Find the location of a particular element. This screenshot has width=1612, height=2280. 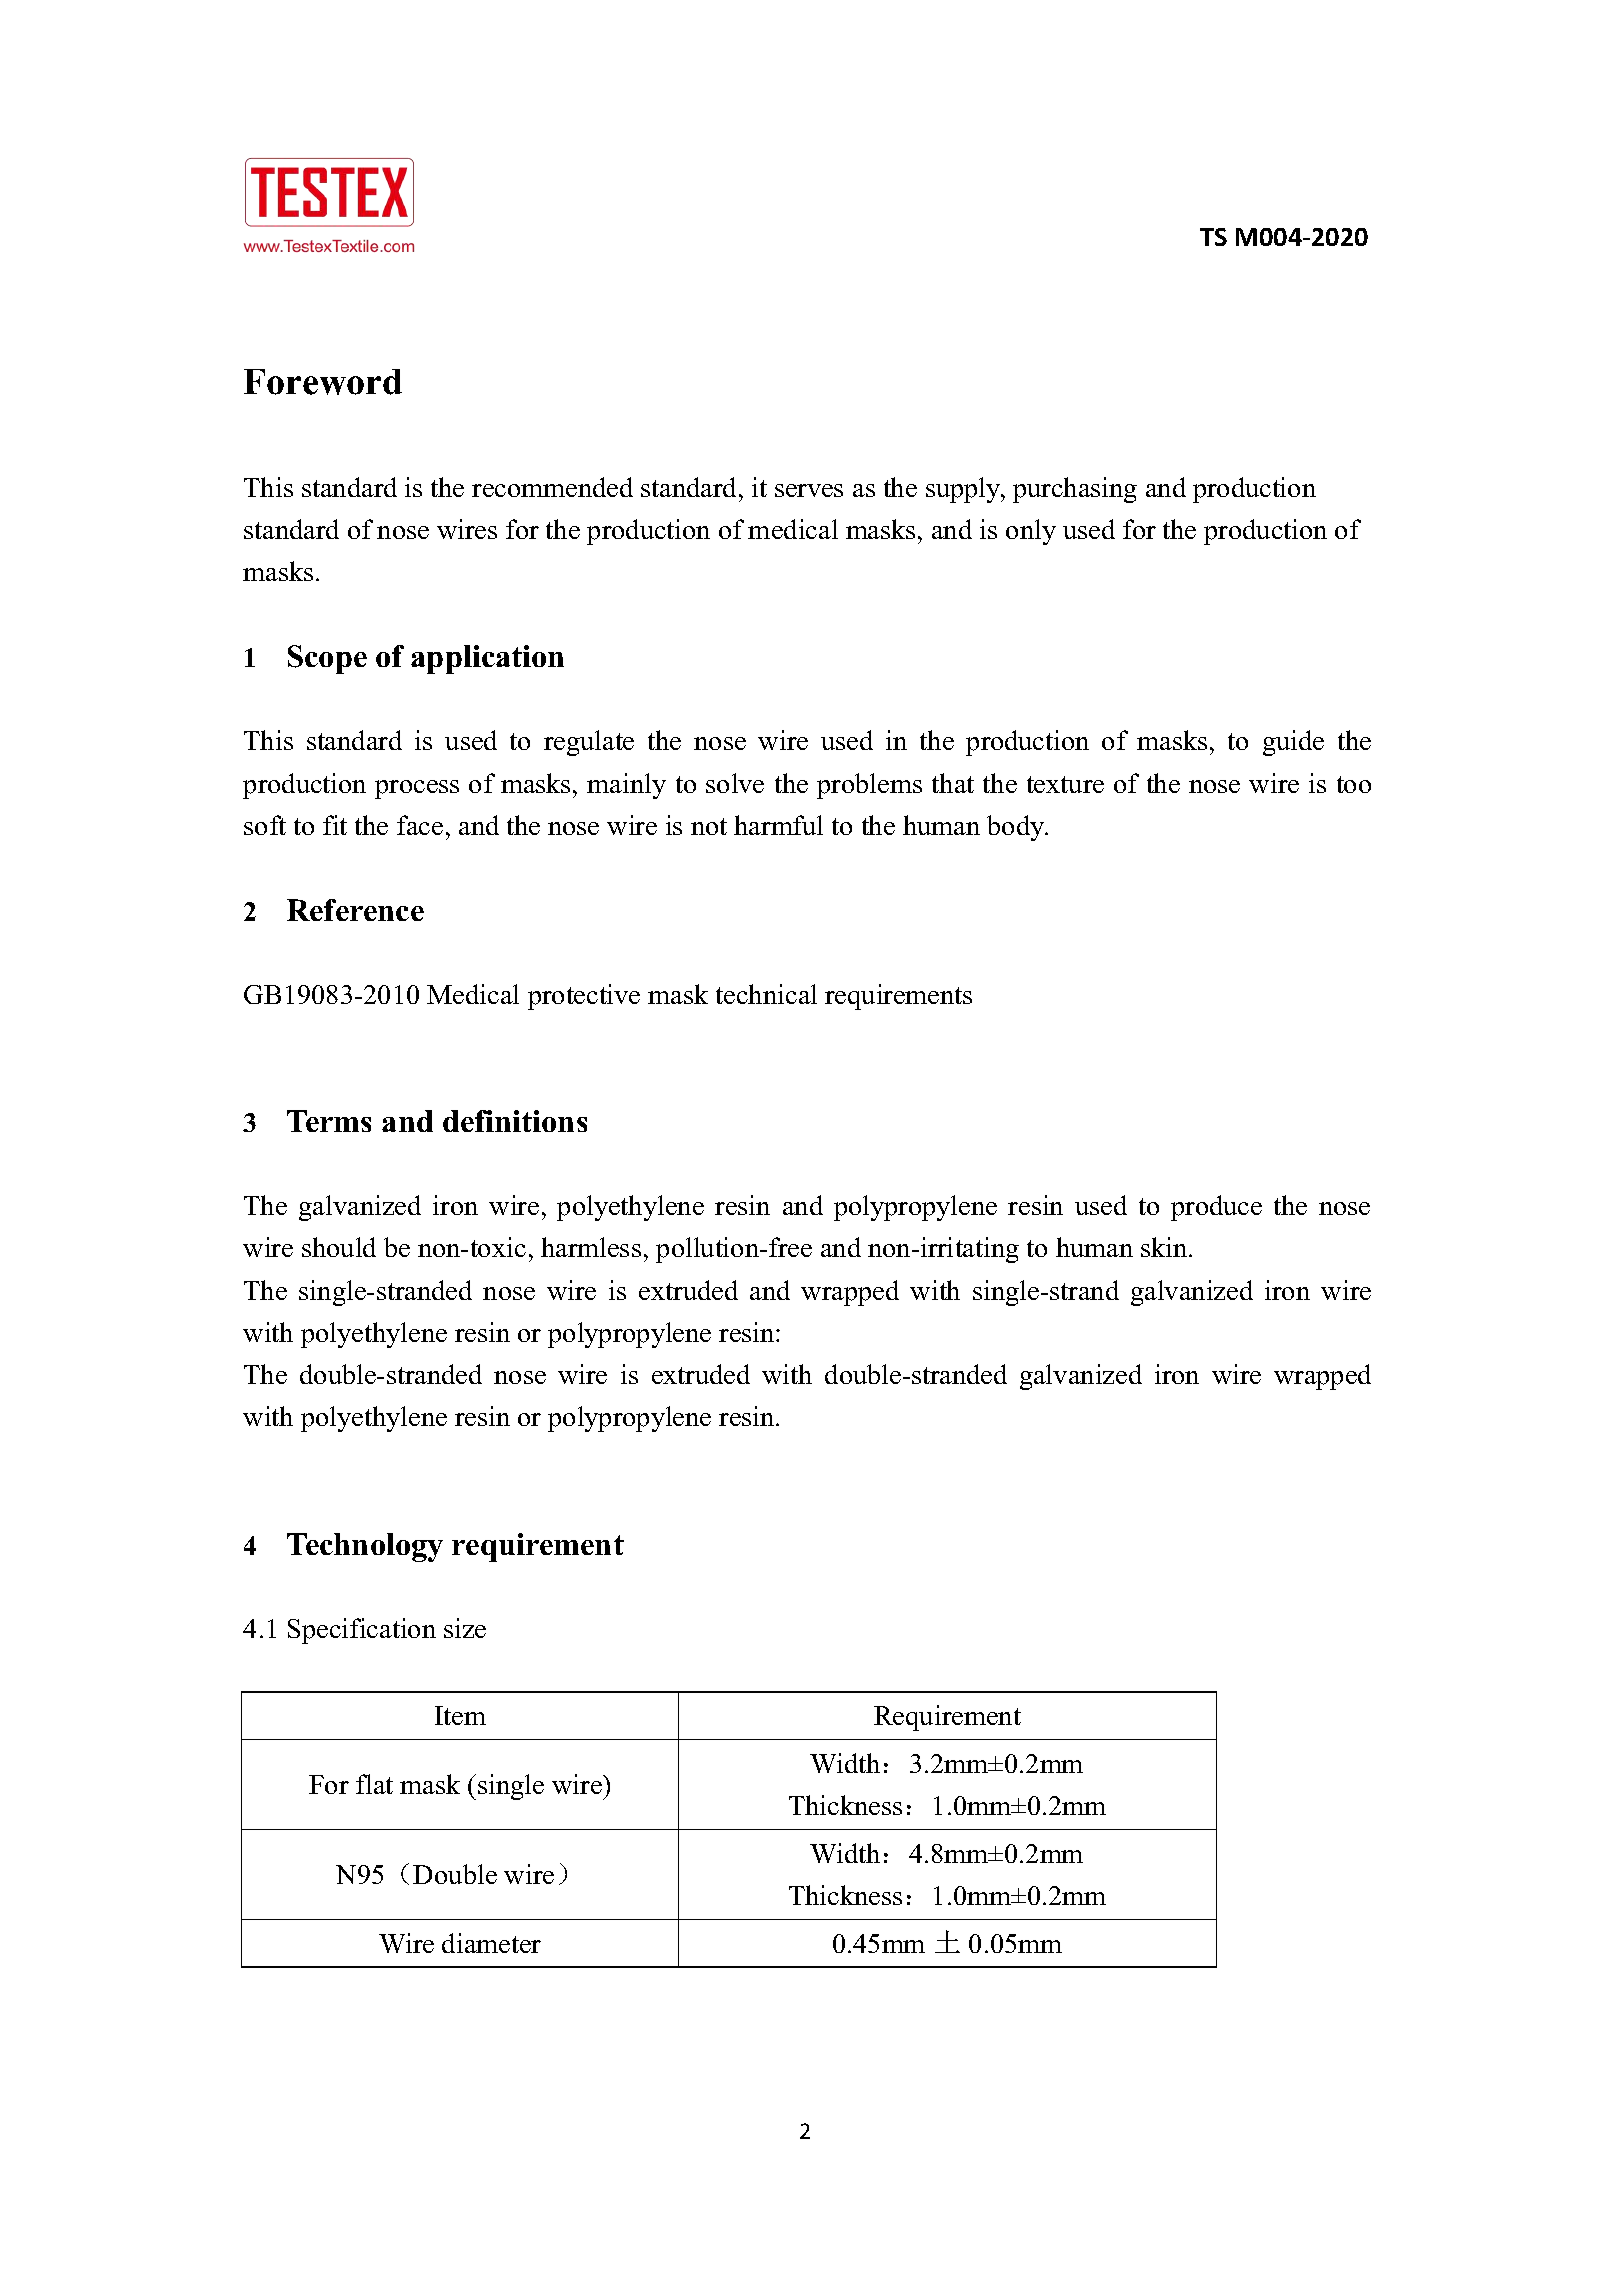

serves is located at coordinates (809, 490).
